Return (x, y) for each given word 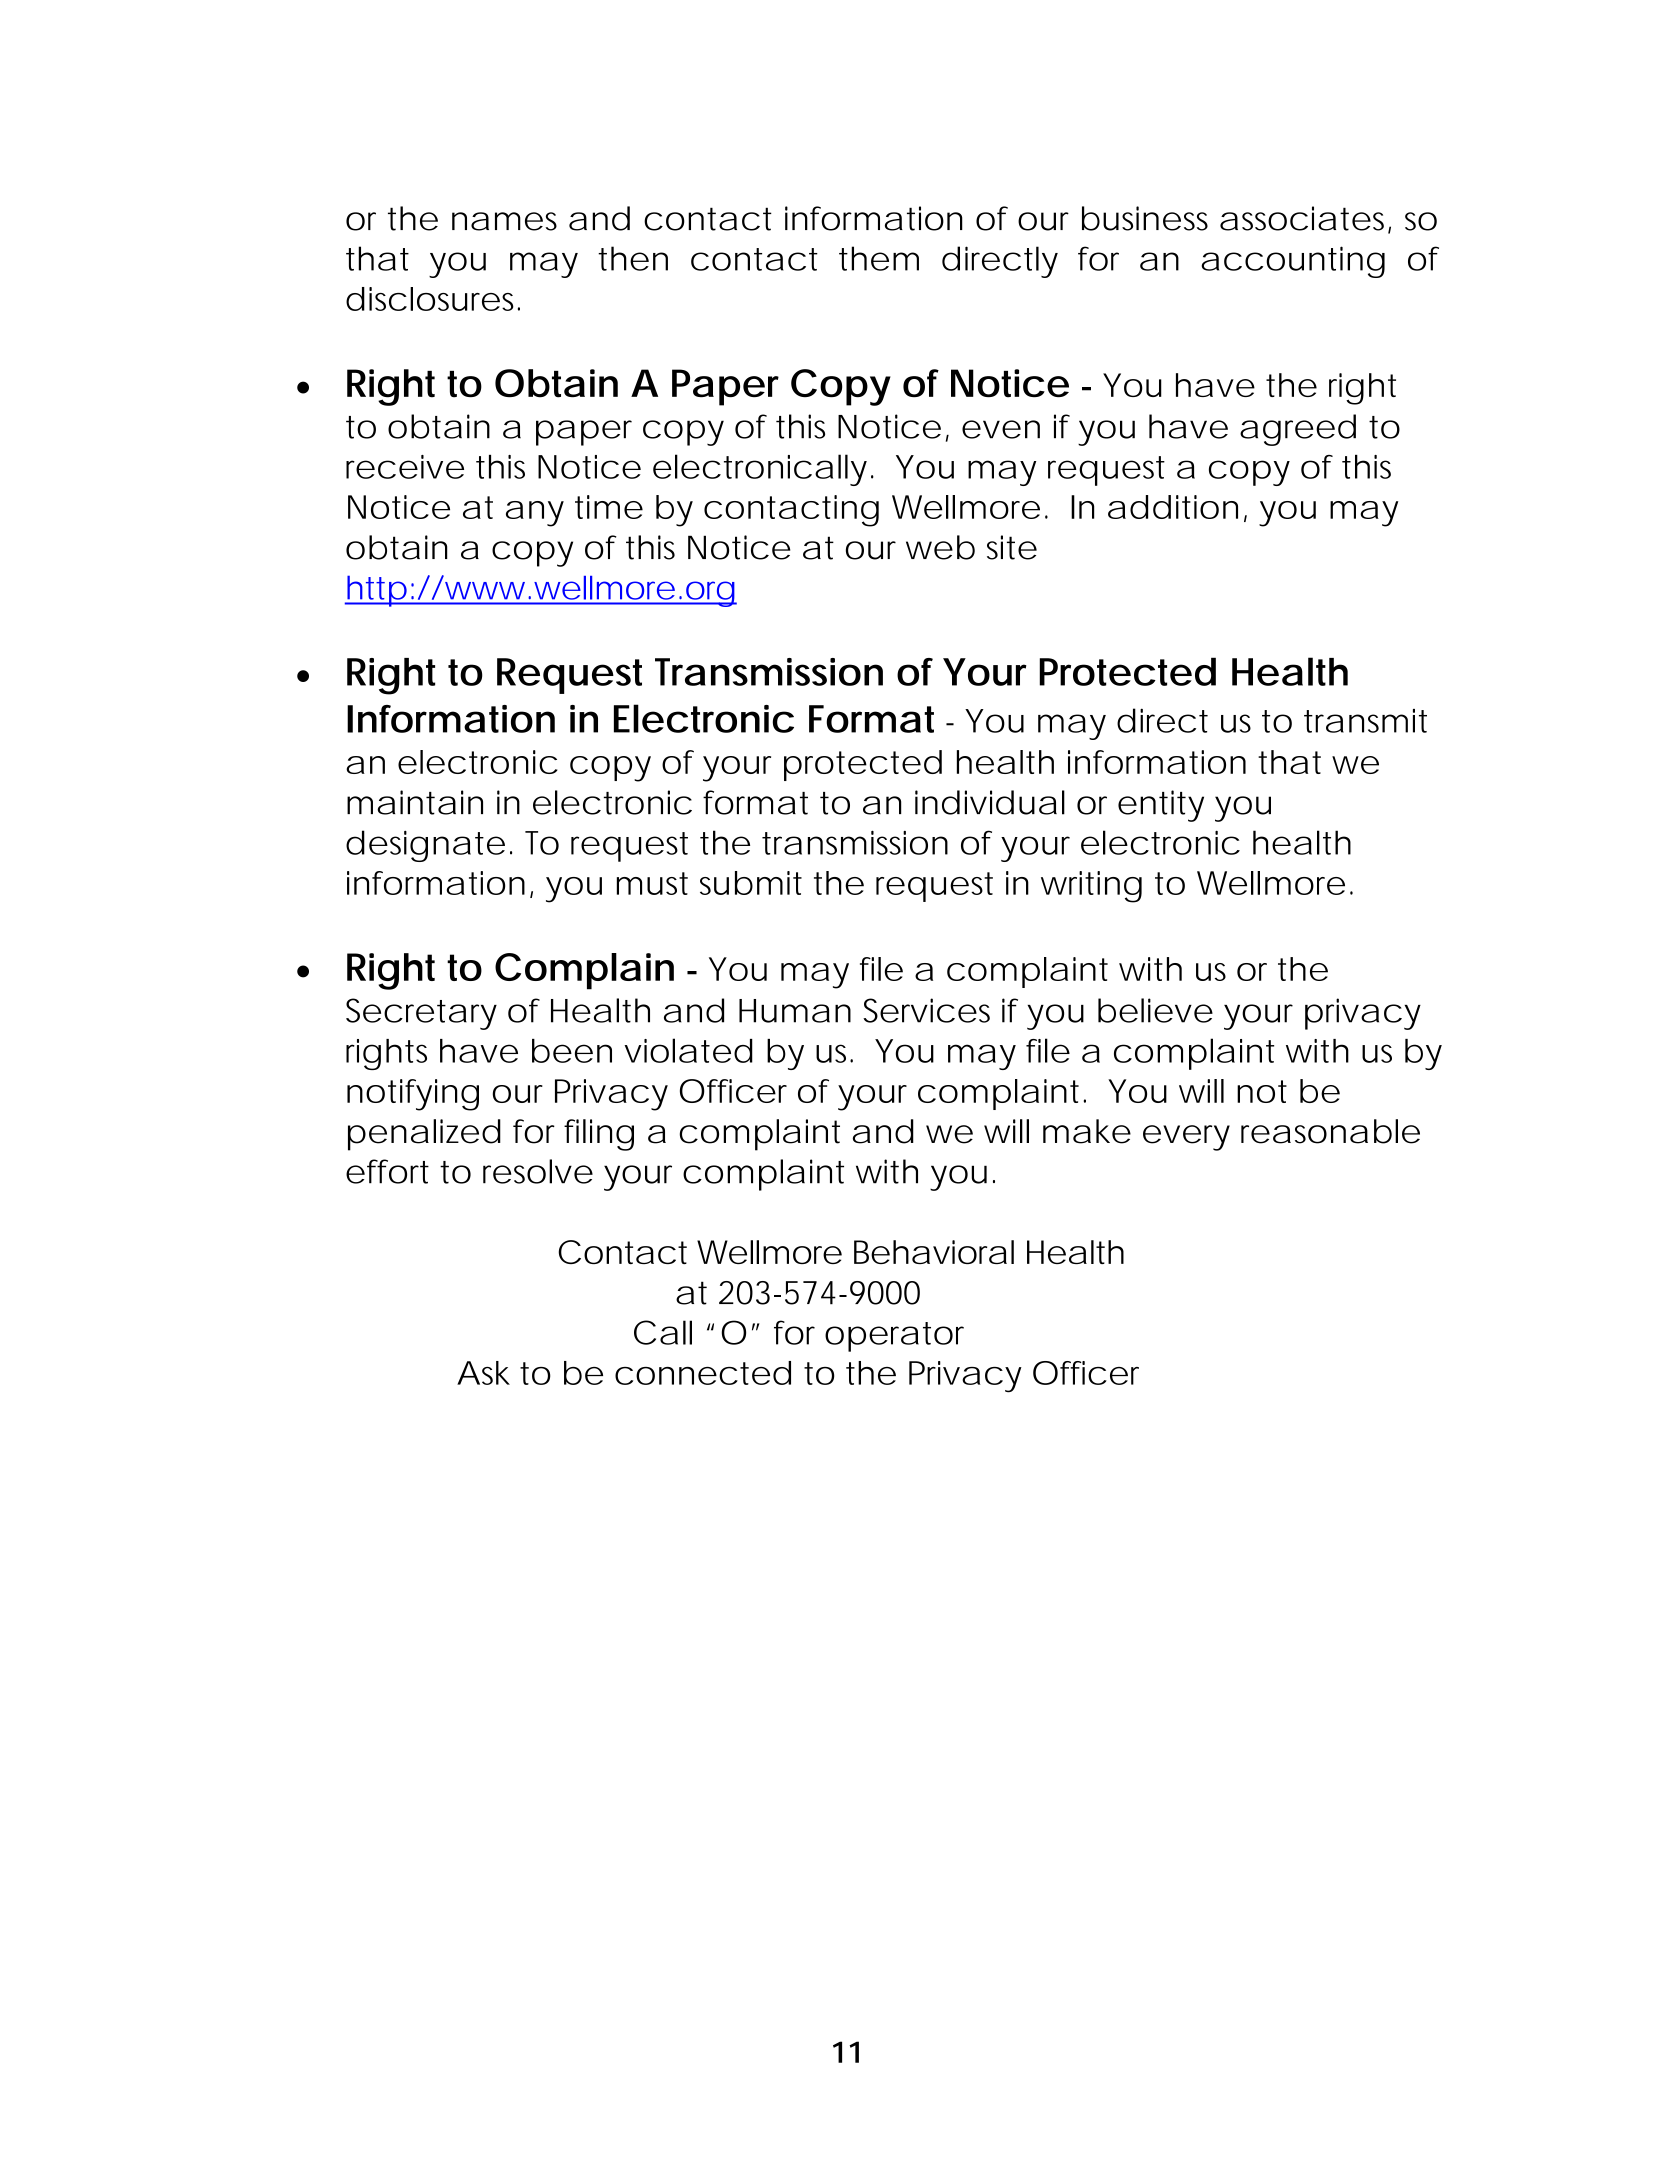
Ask (483, 1373)
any (535, 514)
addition (1173, 507)
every (1186, 1138)
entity (1161, 806)
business (1145, 218)
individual (990, 802)
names (504, 221)
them (879, 258)
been (572, 1051)
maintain (415, 802)
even (1001, 429)
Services (926, 1010)
